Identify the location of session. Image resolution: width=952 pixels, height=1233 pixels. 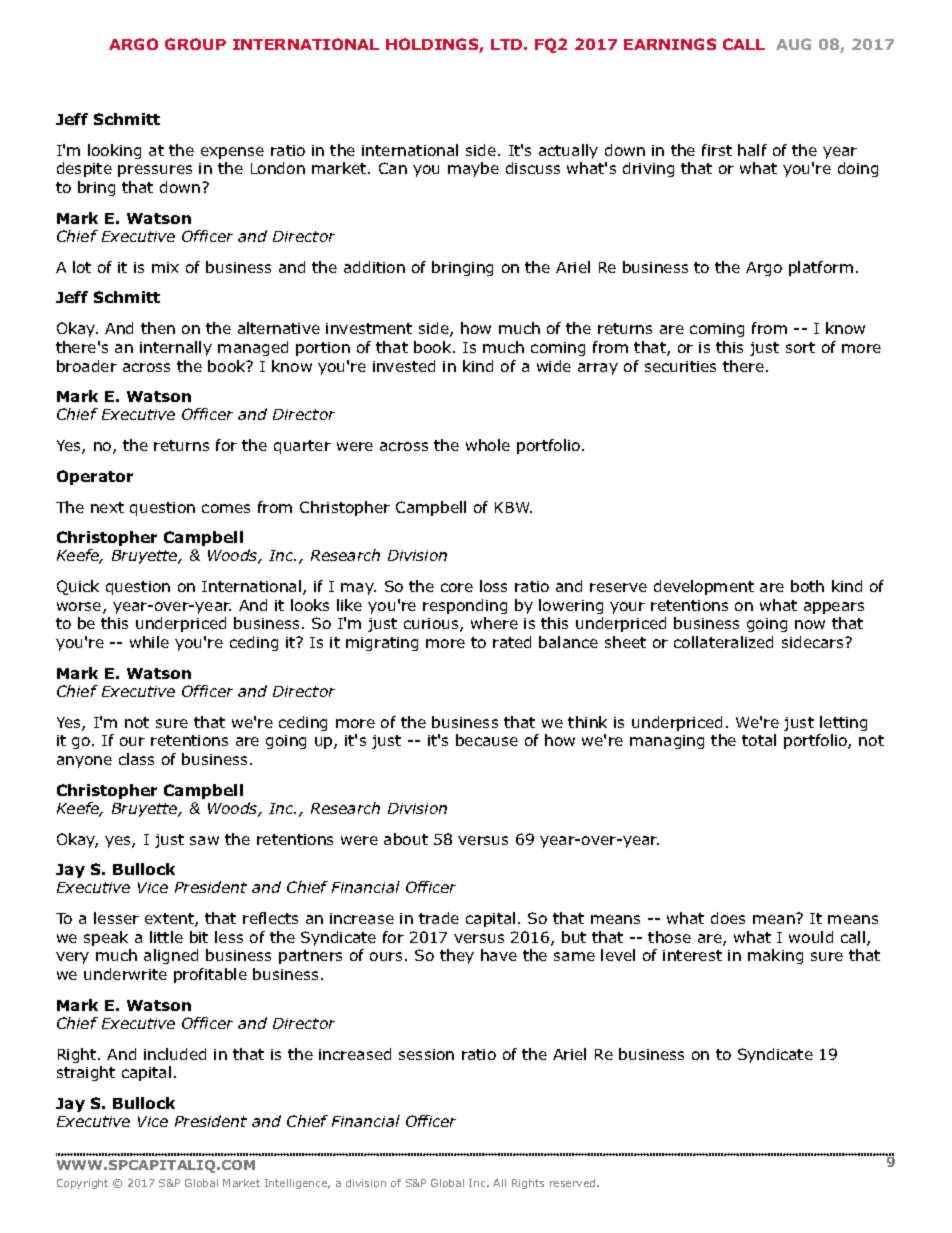
(426, 1054).
